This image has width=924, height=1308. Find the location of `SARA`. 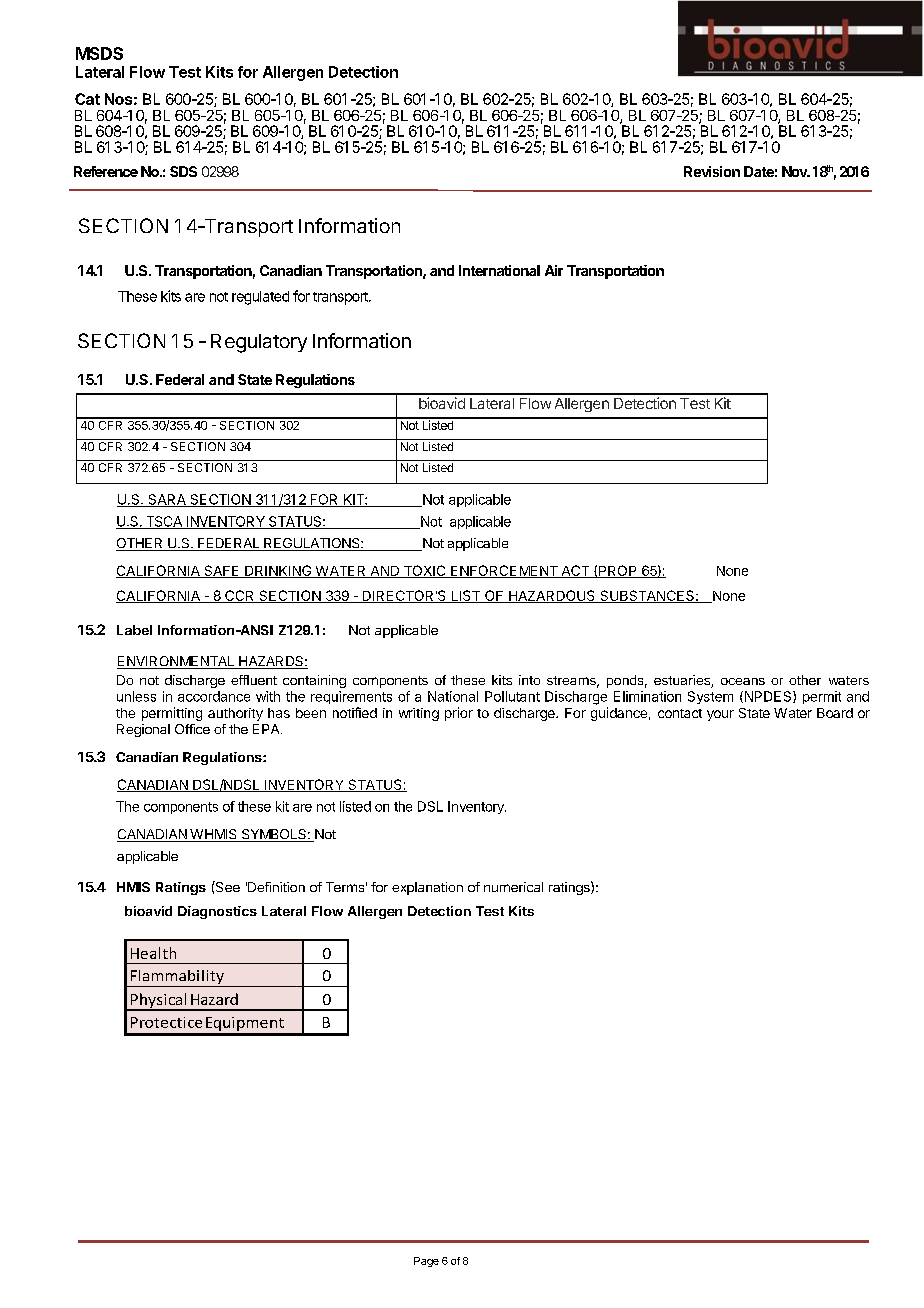

SARA is located at coordinates (167, 500).
